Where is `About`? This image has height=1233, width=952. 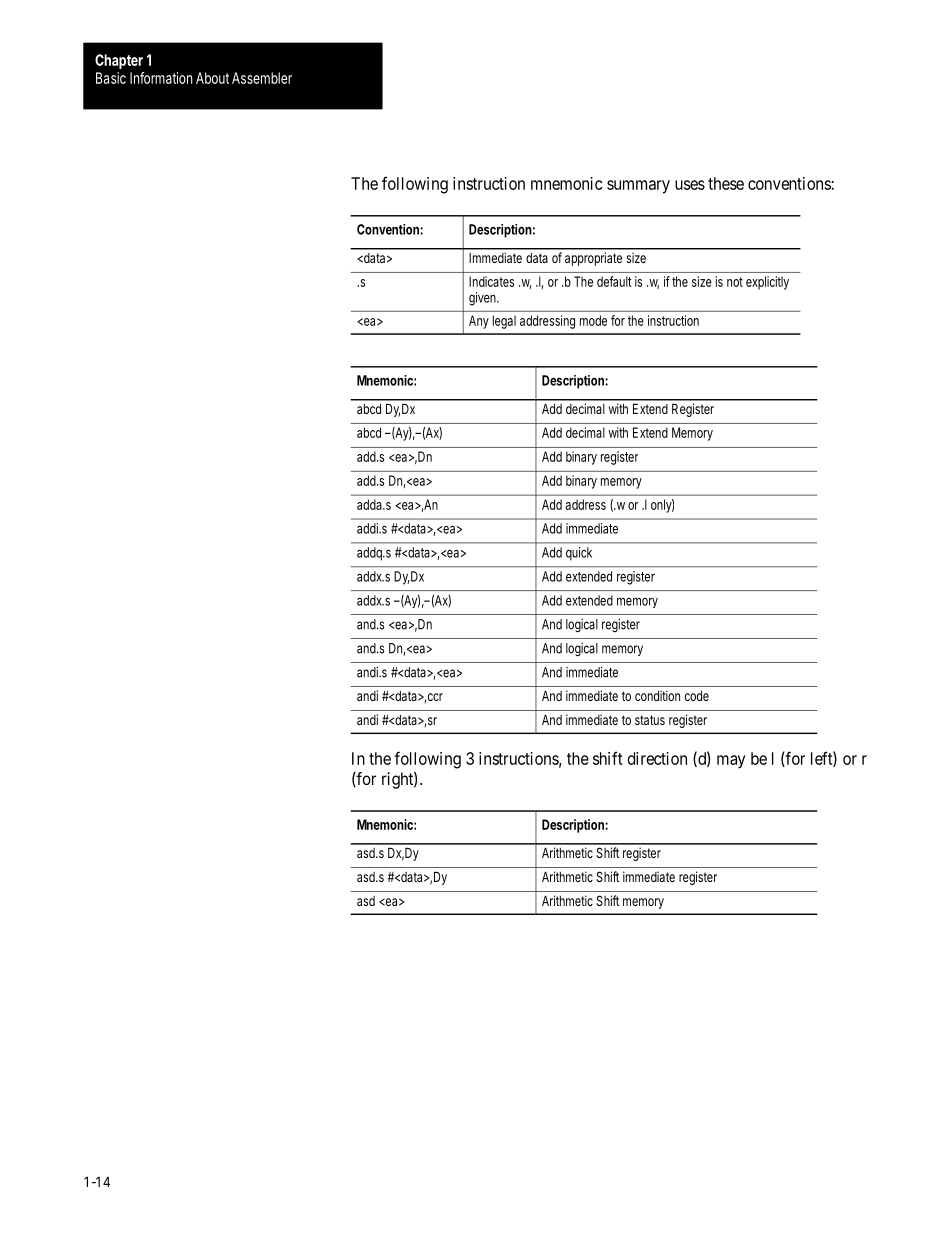
About is located at coordinates (212, 78).
